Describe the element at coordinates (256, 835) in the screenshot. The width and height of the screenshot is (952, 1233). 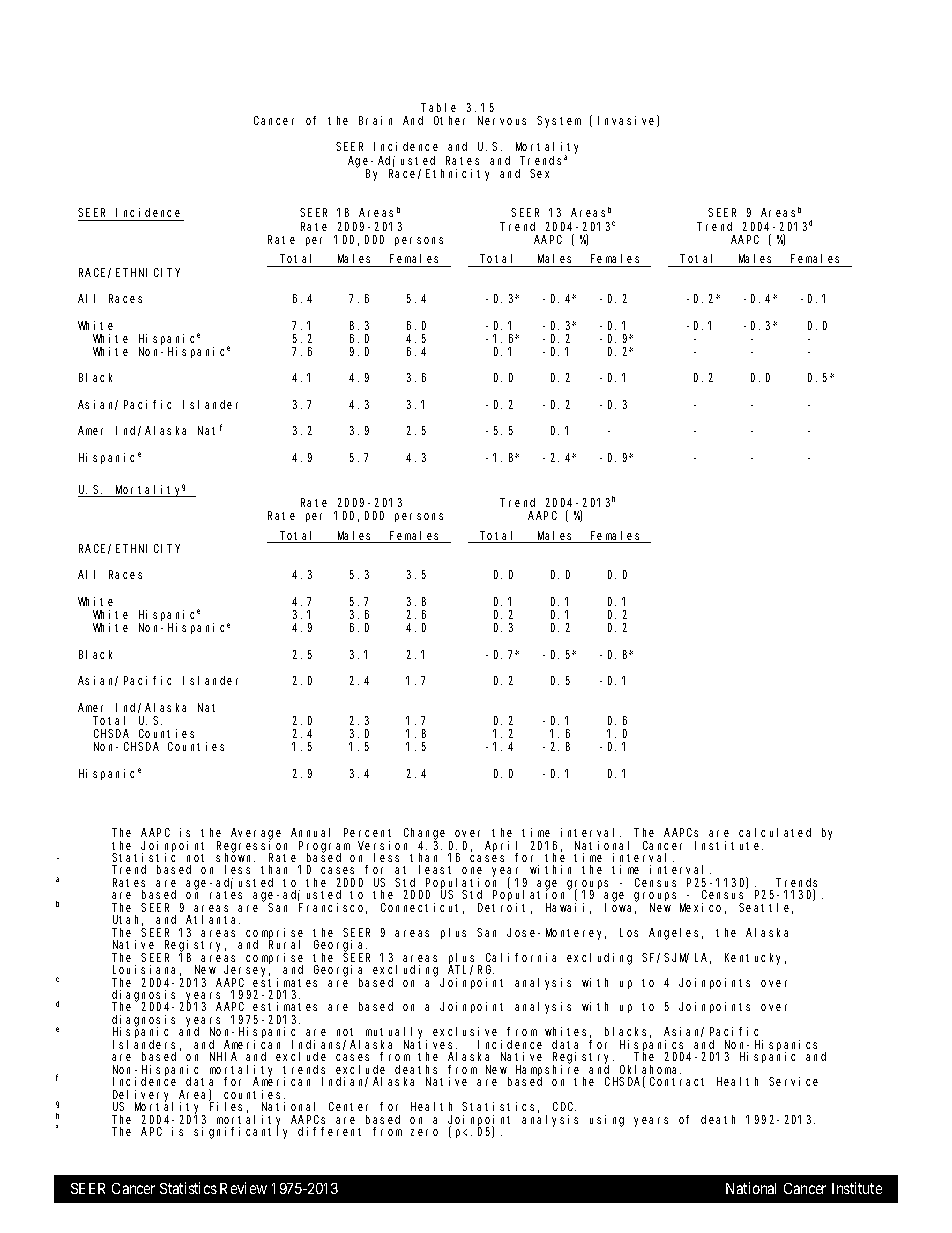
I see `Average` at that location.
